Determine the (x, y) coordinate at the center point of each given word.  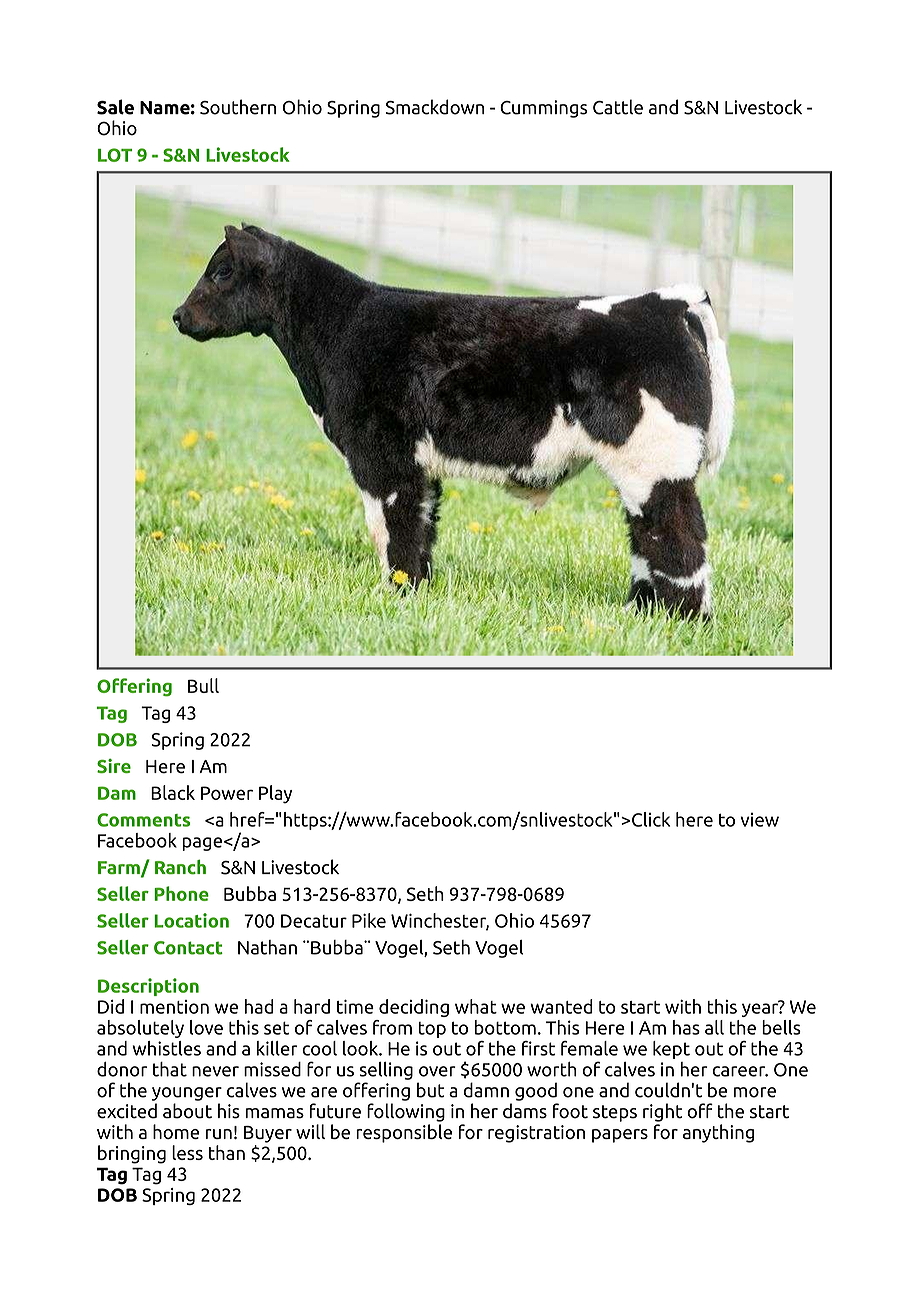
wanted (561, 1006)
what (476, 1006)
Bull (203, 685)
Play (275, 794)
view (759, 820)
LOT (115, 155)
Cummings (544, 109)
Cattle (618, 107)
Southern (238, 107)
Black (173, 792)
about (187, 1111)
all (714, 1027)
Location (191, 920)
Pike (369, 920)
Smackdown (435, 107)
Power (227, 793)
